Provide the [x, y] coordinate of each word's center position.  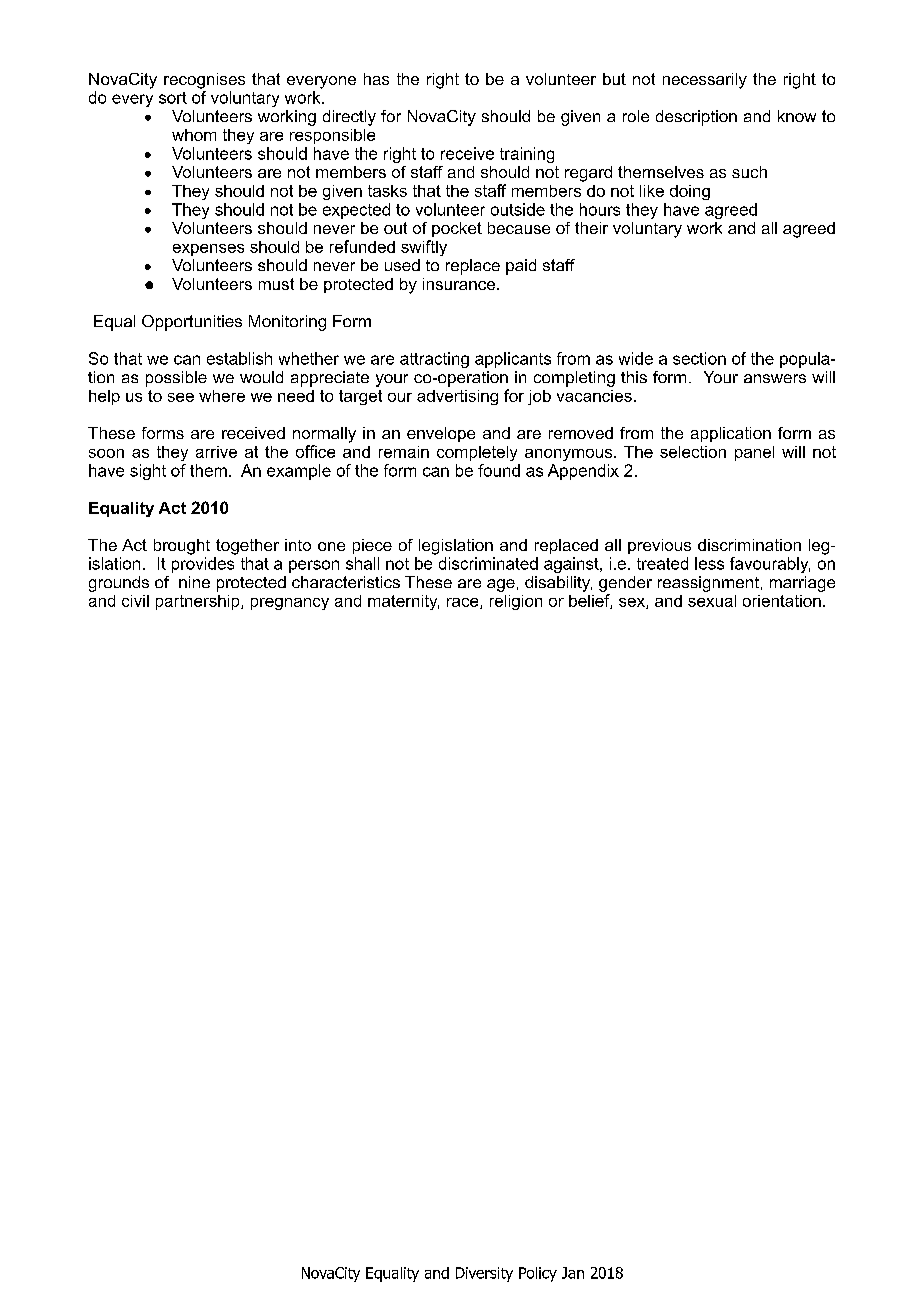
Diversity [484, 1274]
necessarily [705, 81]
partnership [199, 602]
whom [194, 135]
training [527, 155]
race [464, 603]
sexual [712, 601]
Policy [538, 1274]
